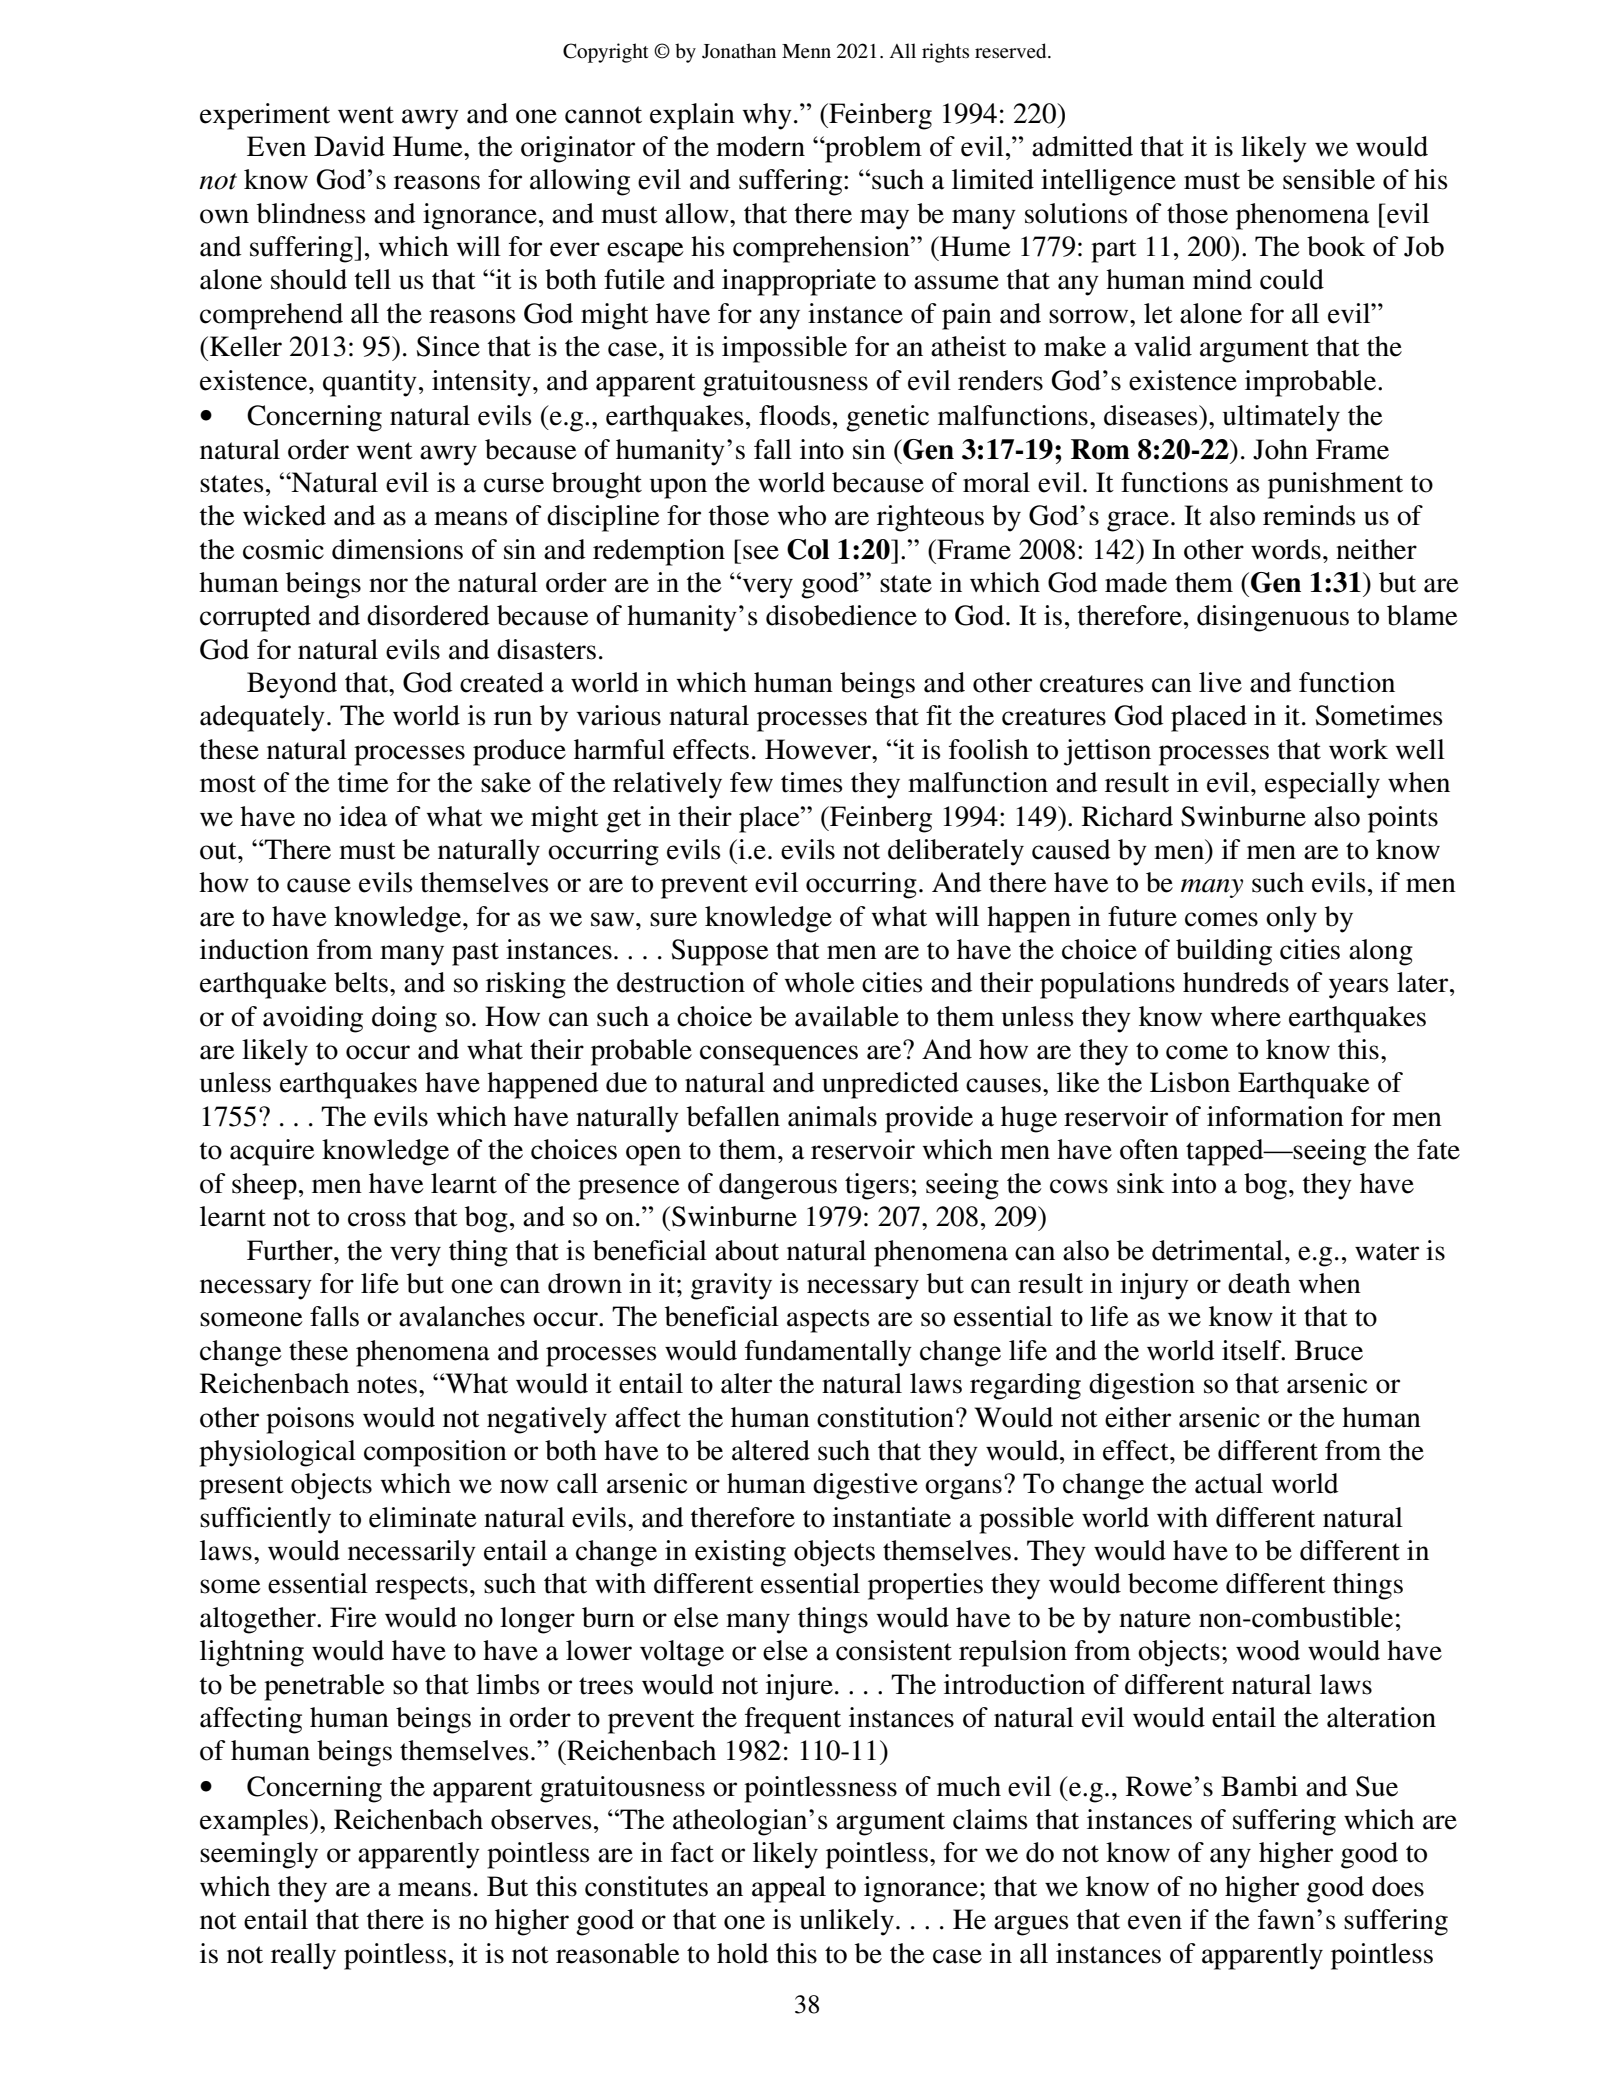 The width and height of the screenshot is (1615, 2090). I want to click on does, so click(1398, 1886).
